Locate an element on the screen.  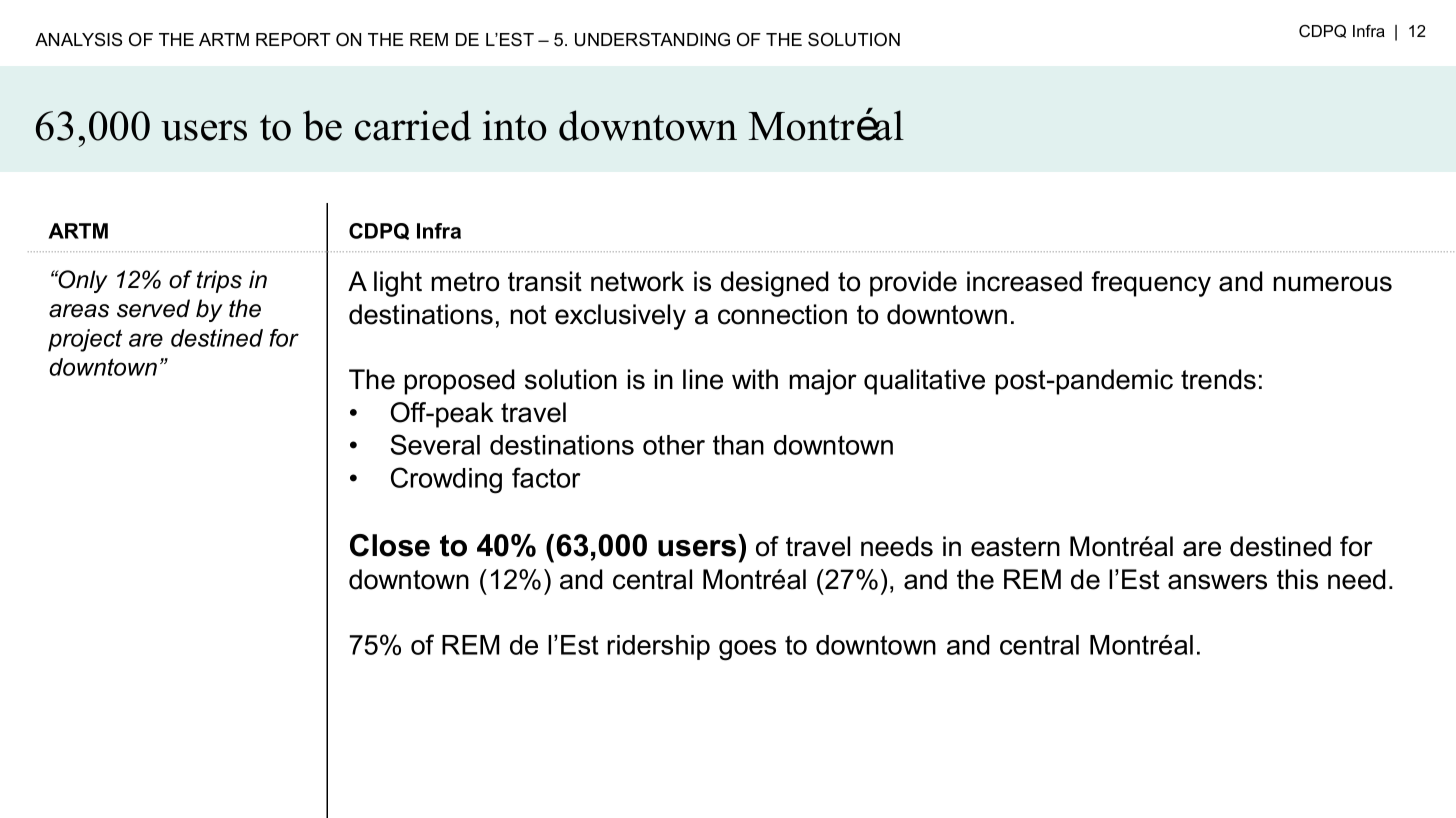
network is located at coordinates (637, 281).
